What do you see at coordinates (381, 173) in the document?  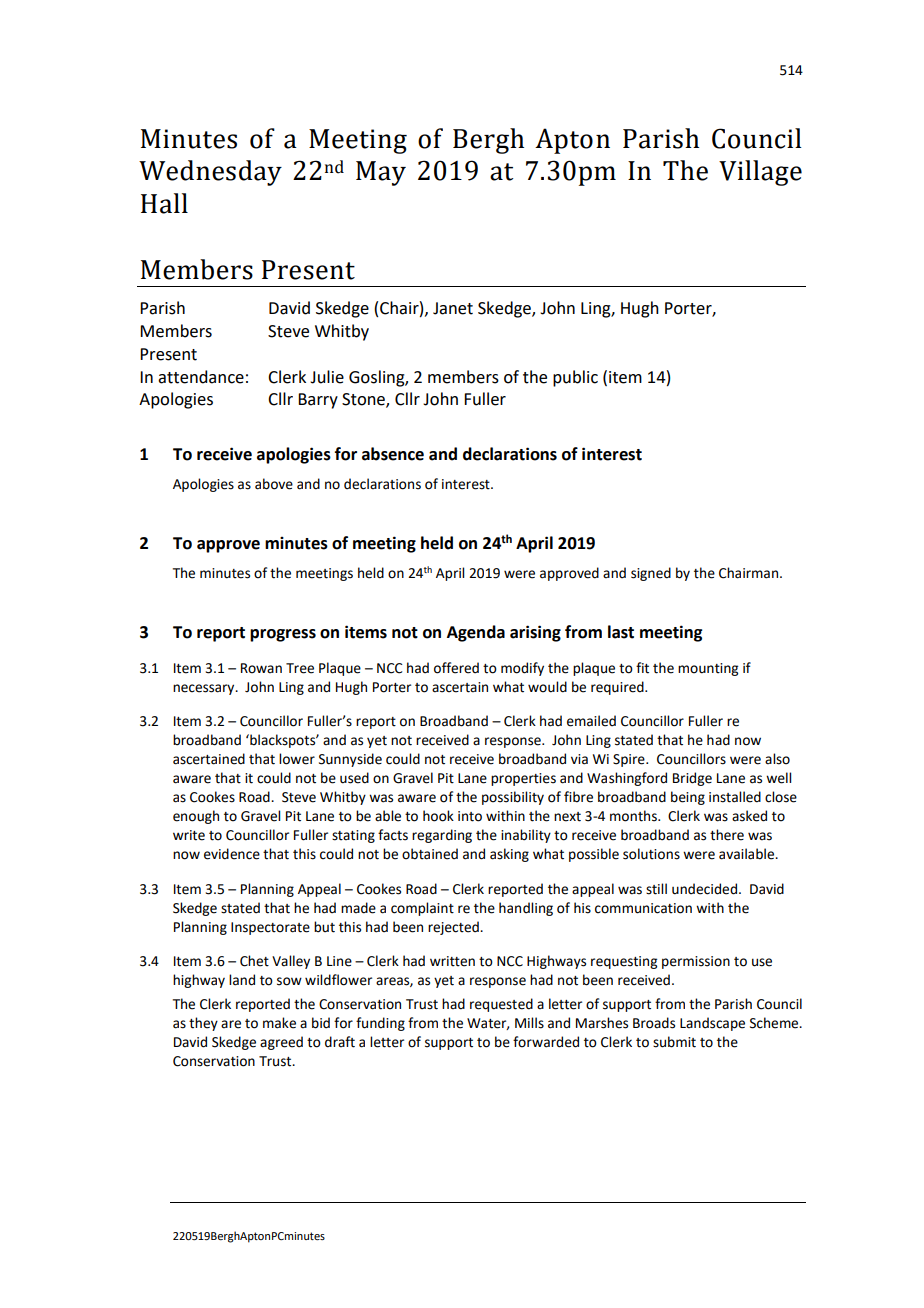 I see `May` at bounding box center [381, 173].
